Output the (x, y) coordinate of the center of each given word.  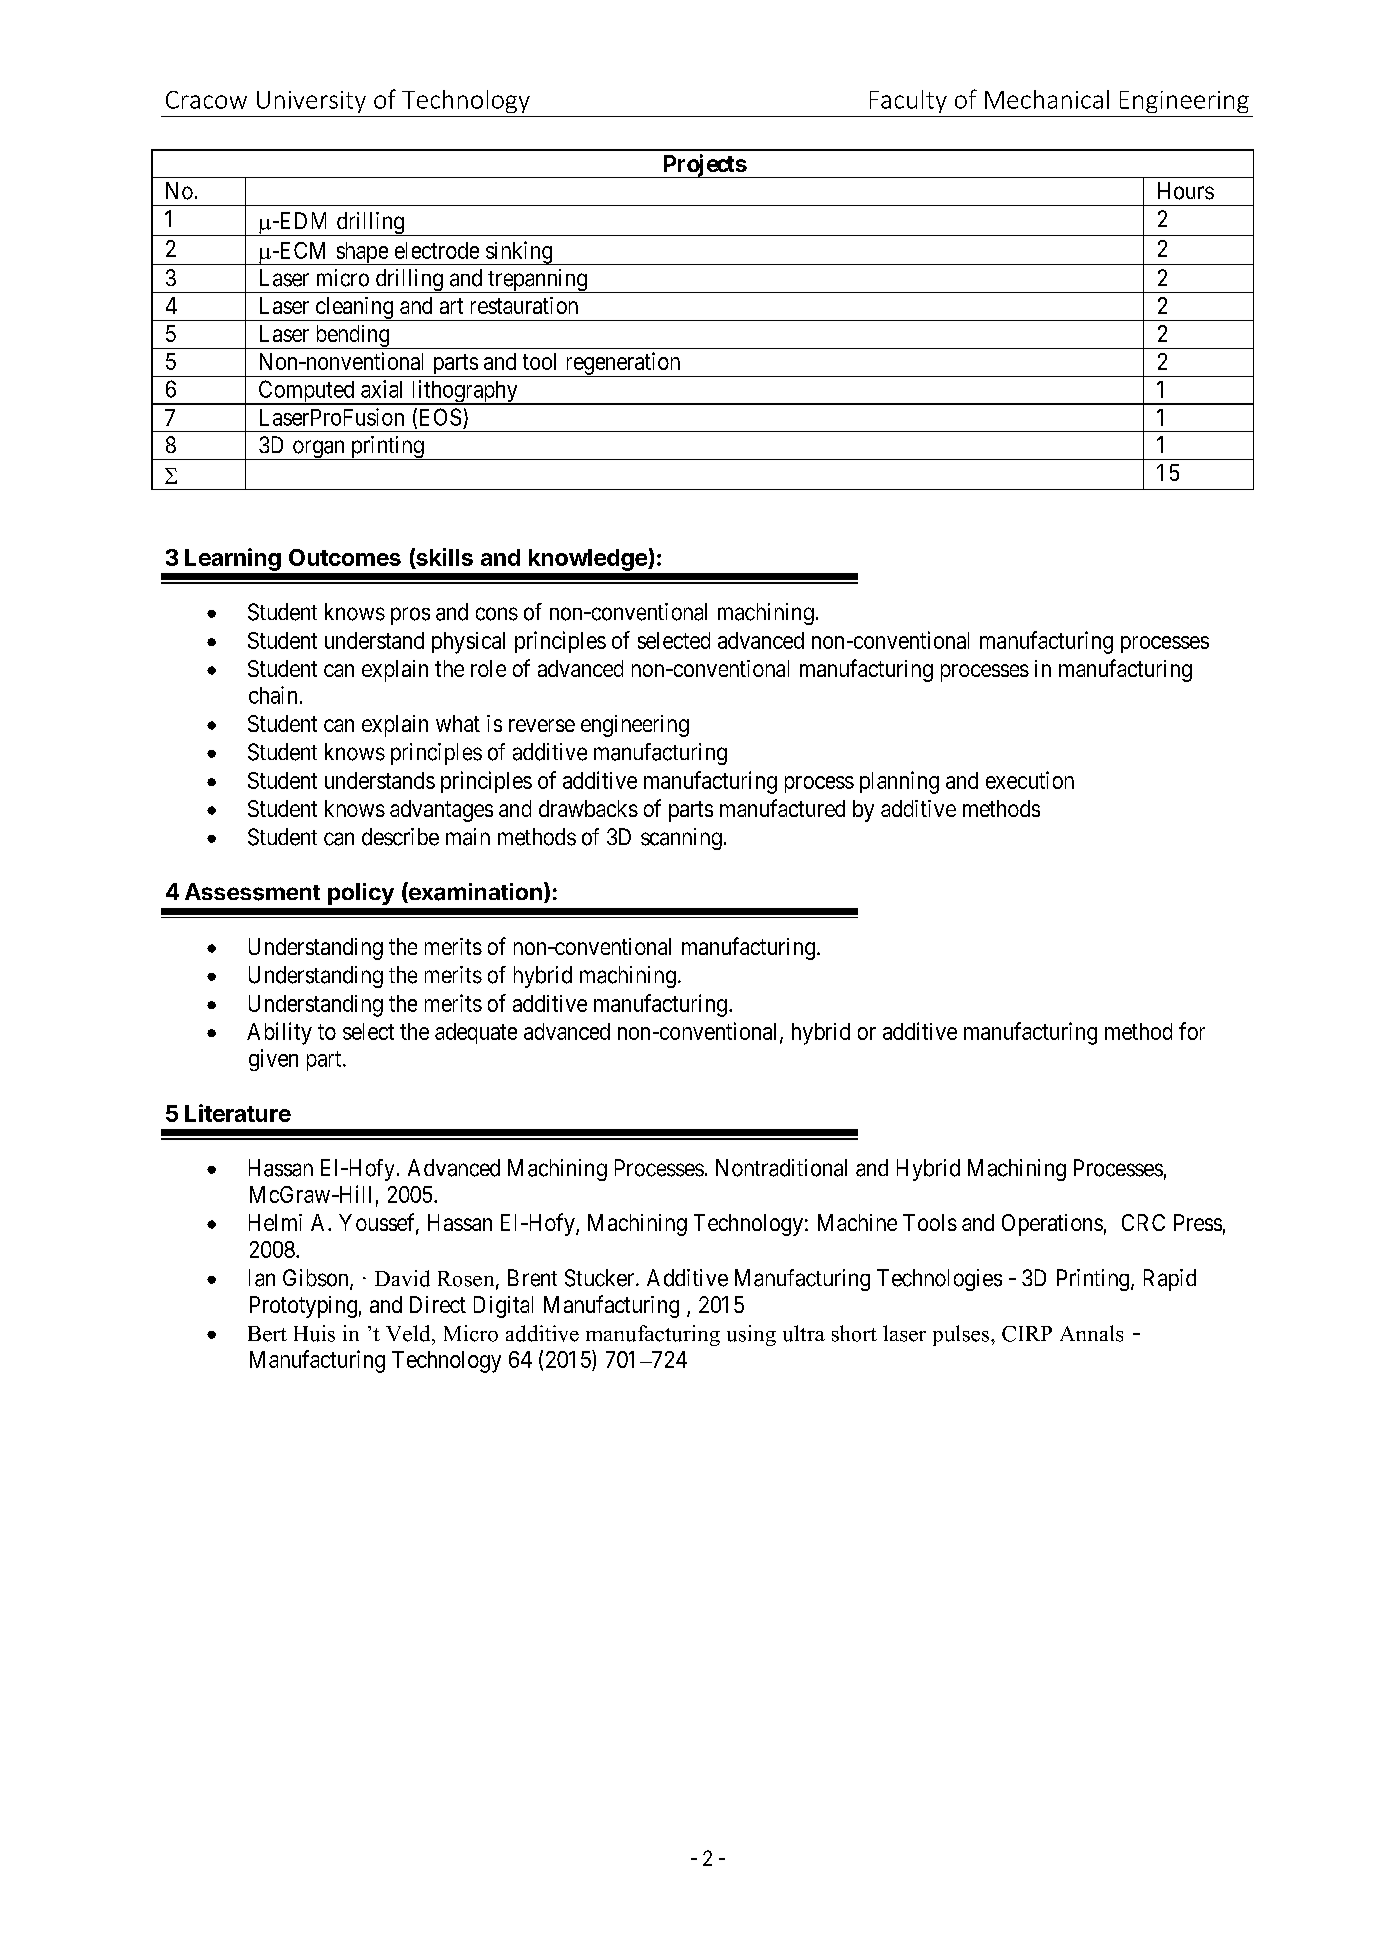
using (751, 1335)
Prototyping (303, 1307)
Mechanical (1047, 99)
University (311, 102)
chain (273, 695)
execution (1030, 780)
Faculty (908, 101)
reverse (542, 725)
